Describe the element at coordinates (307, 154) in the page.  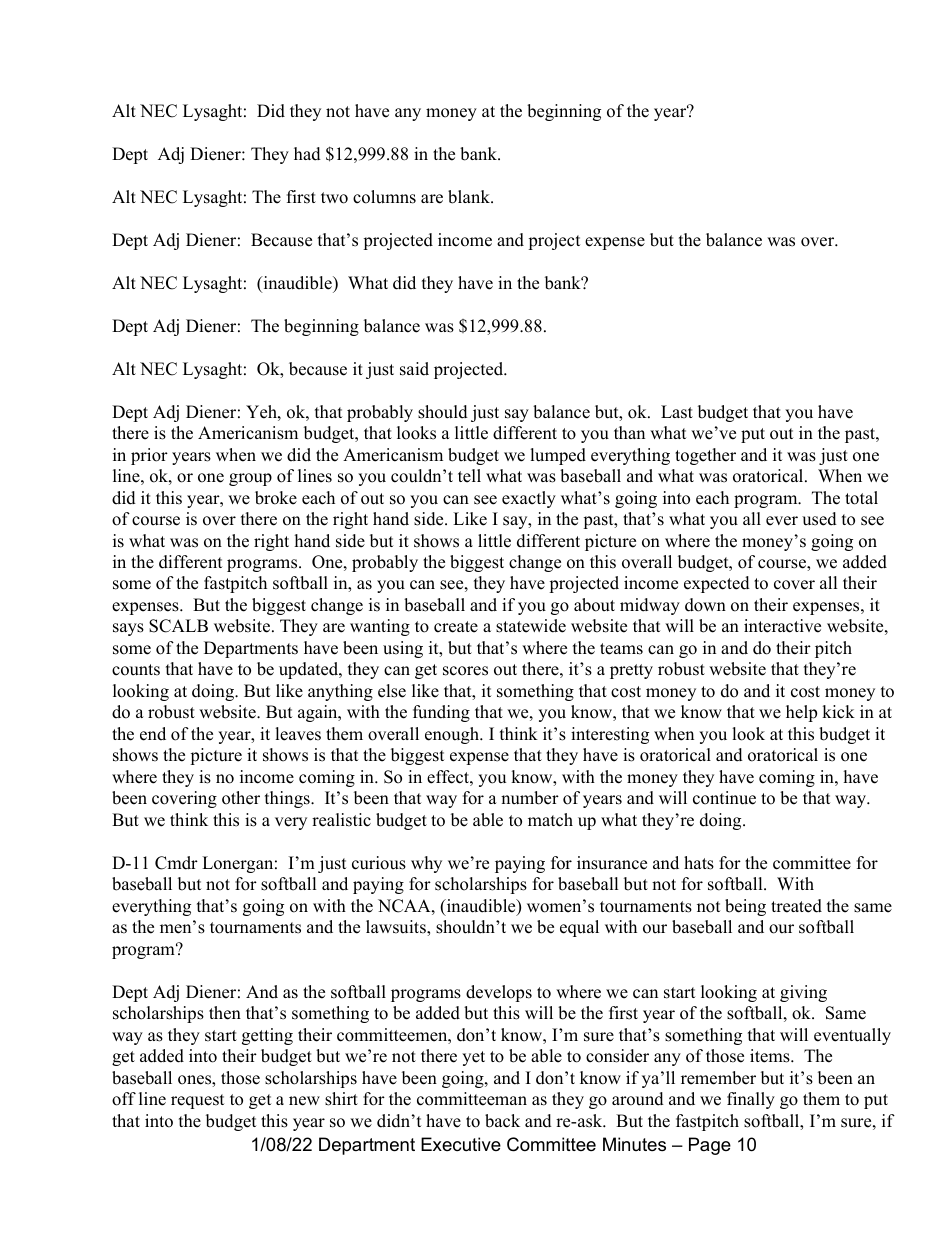
I see `had` at that location.
